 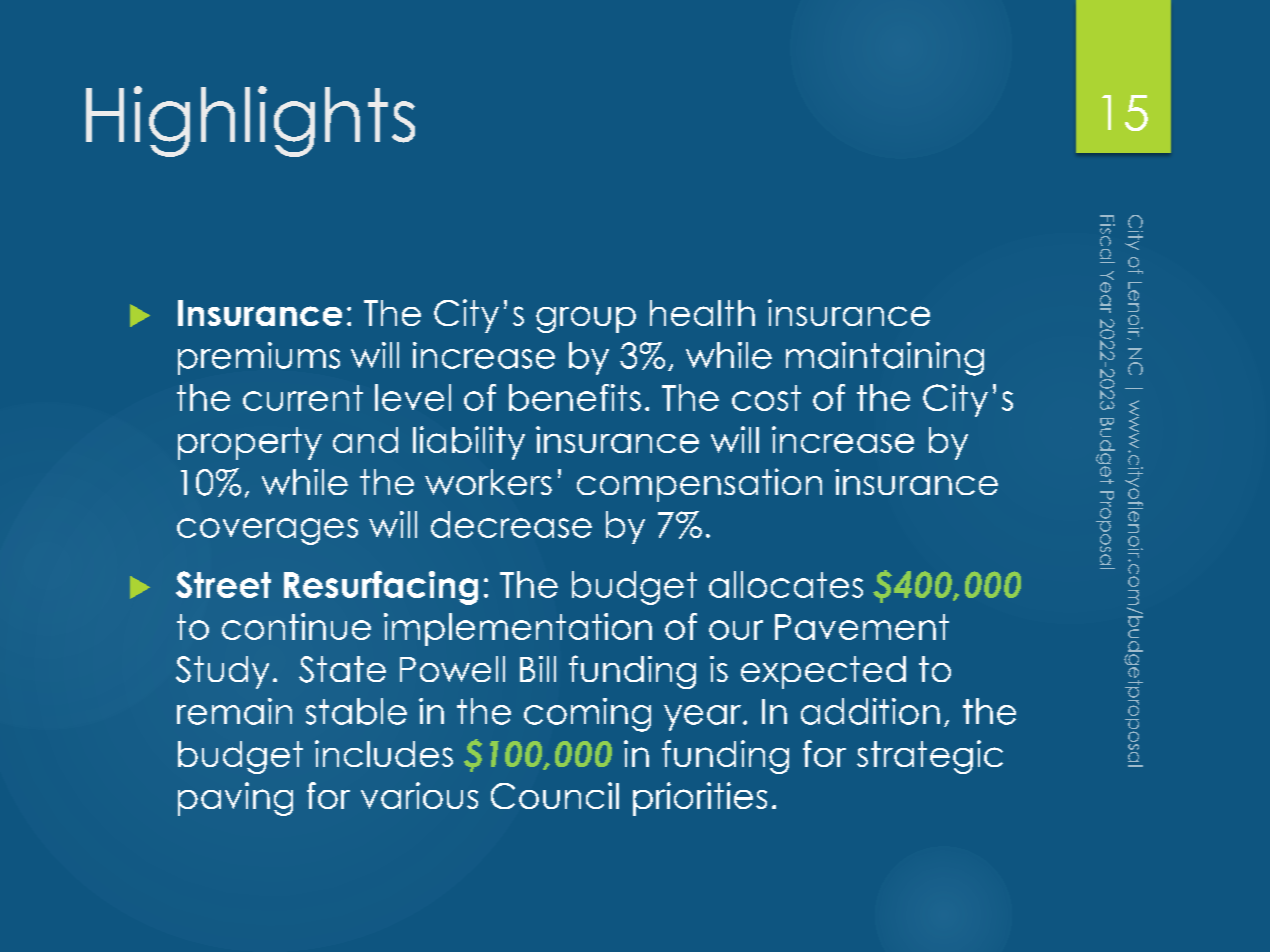 I want to click on paving, so click(x=235, y=799).
